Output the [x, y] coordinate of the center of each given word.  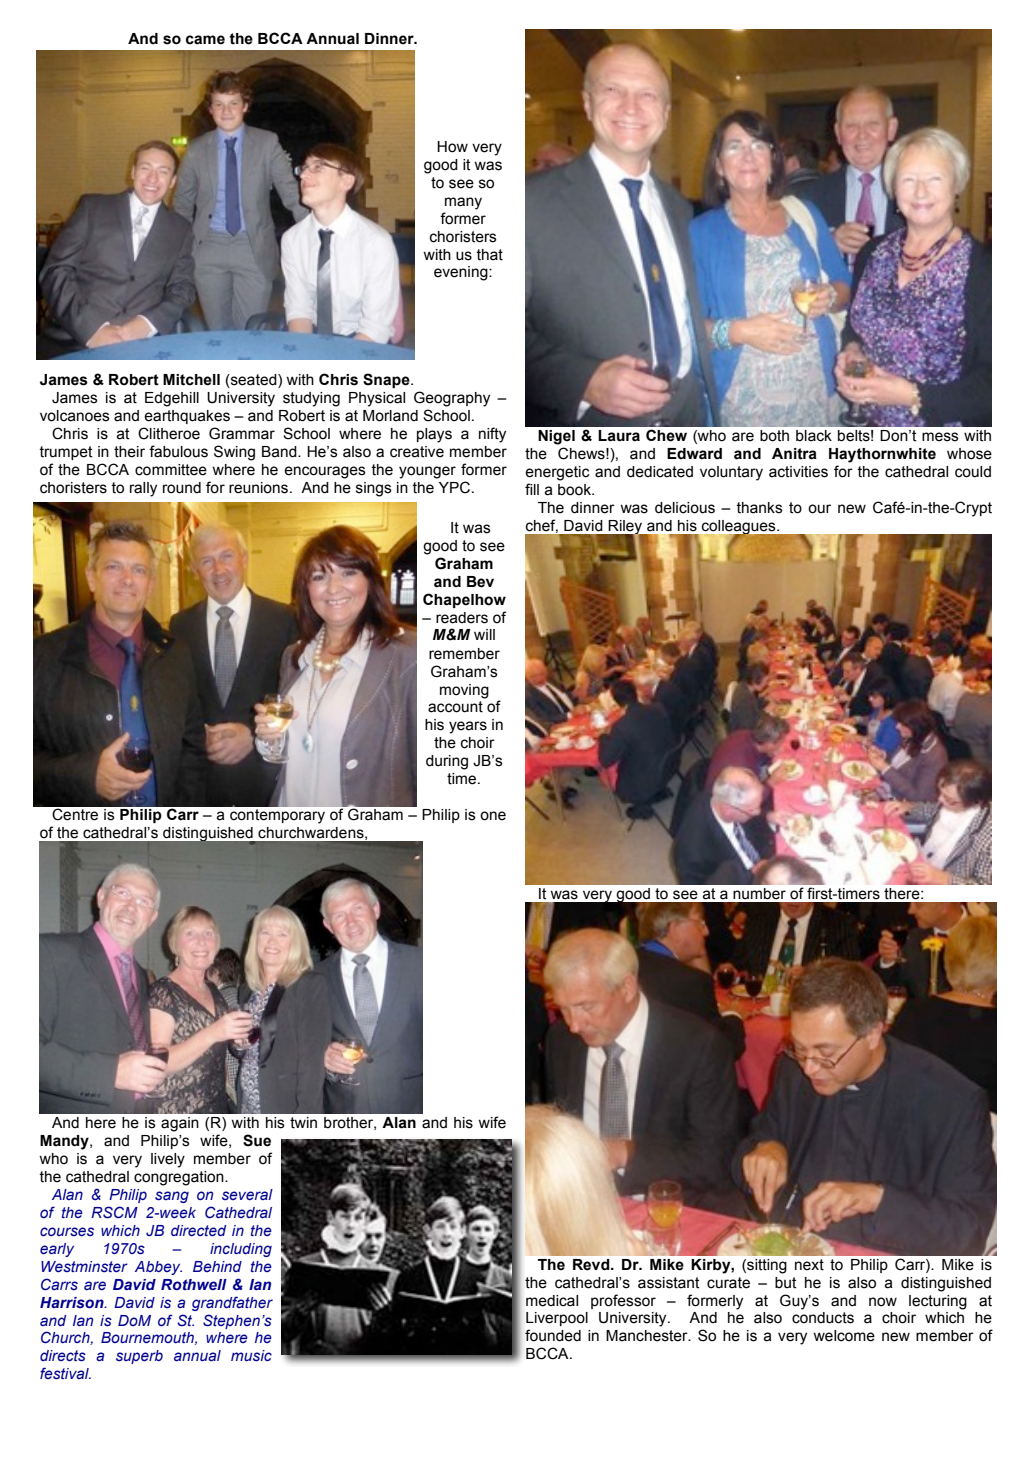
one [493, 816]
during [447, 762]
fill [532, 489]
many [463, 203]
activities [798, 472]
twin [303, 1123]
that [489, 255]
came [205, 40]
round [182, 488]
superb [139, 1357]
